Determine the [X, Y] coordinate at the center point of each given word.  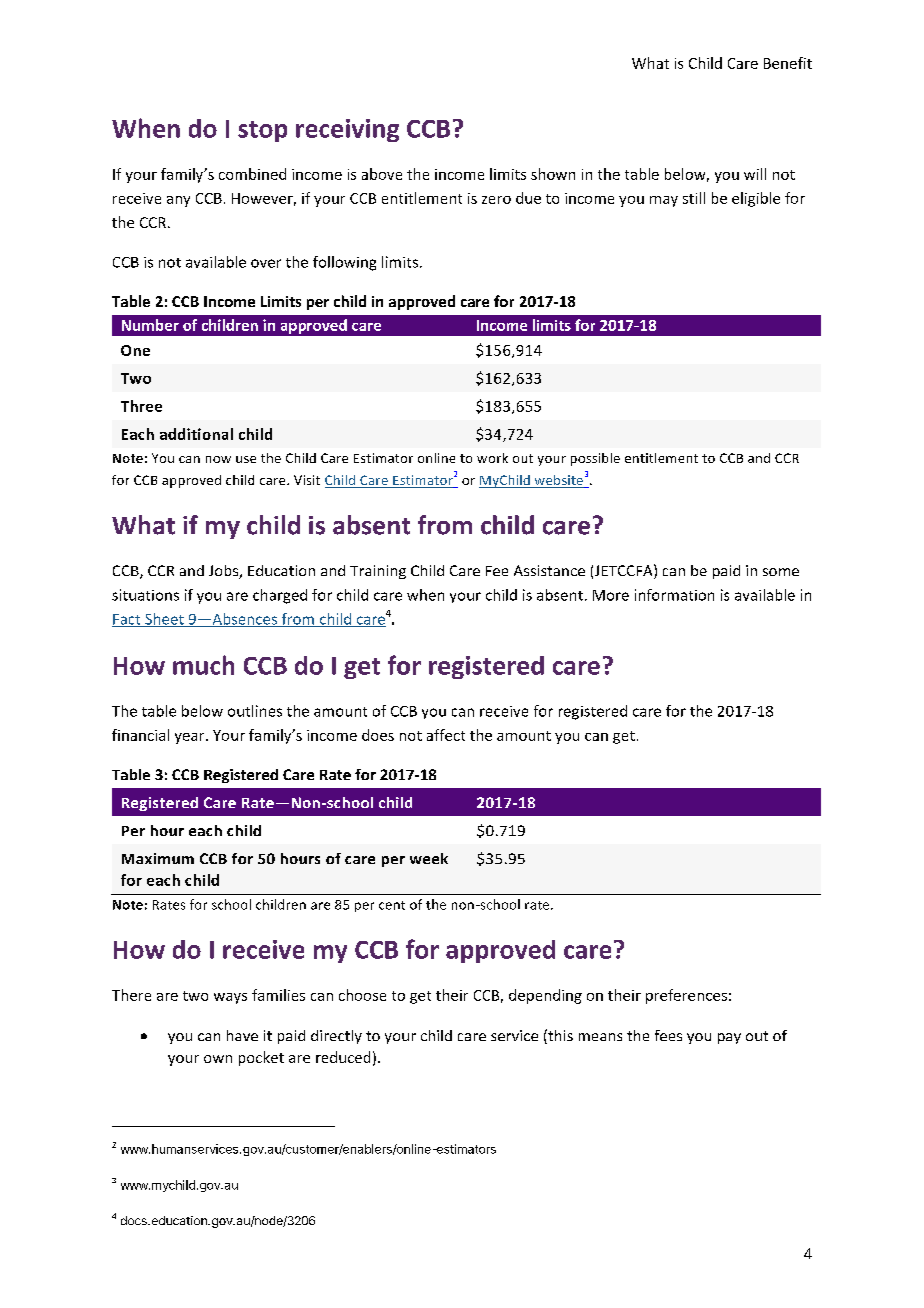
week [429, 858]
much [203, 665]
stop [262, 131]
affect [446, 735]
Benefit [788, 63]
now [218, 459]
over [266, 263]
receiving [347, 130]
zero [496, 200]
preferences [686, 996]
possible [595, 459]
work [492, 458]
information [674, 595]
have [242, 1035]
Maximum [158, 858]
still [694, 198]
